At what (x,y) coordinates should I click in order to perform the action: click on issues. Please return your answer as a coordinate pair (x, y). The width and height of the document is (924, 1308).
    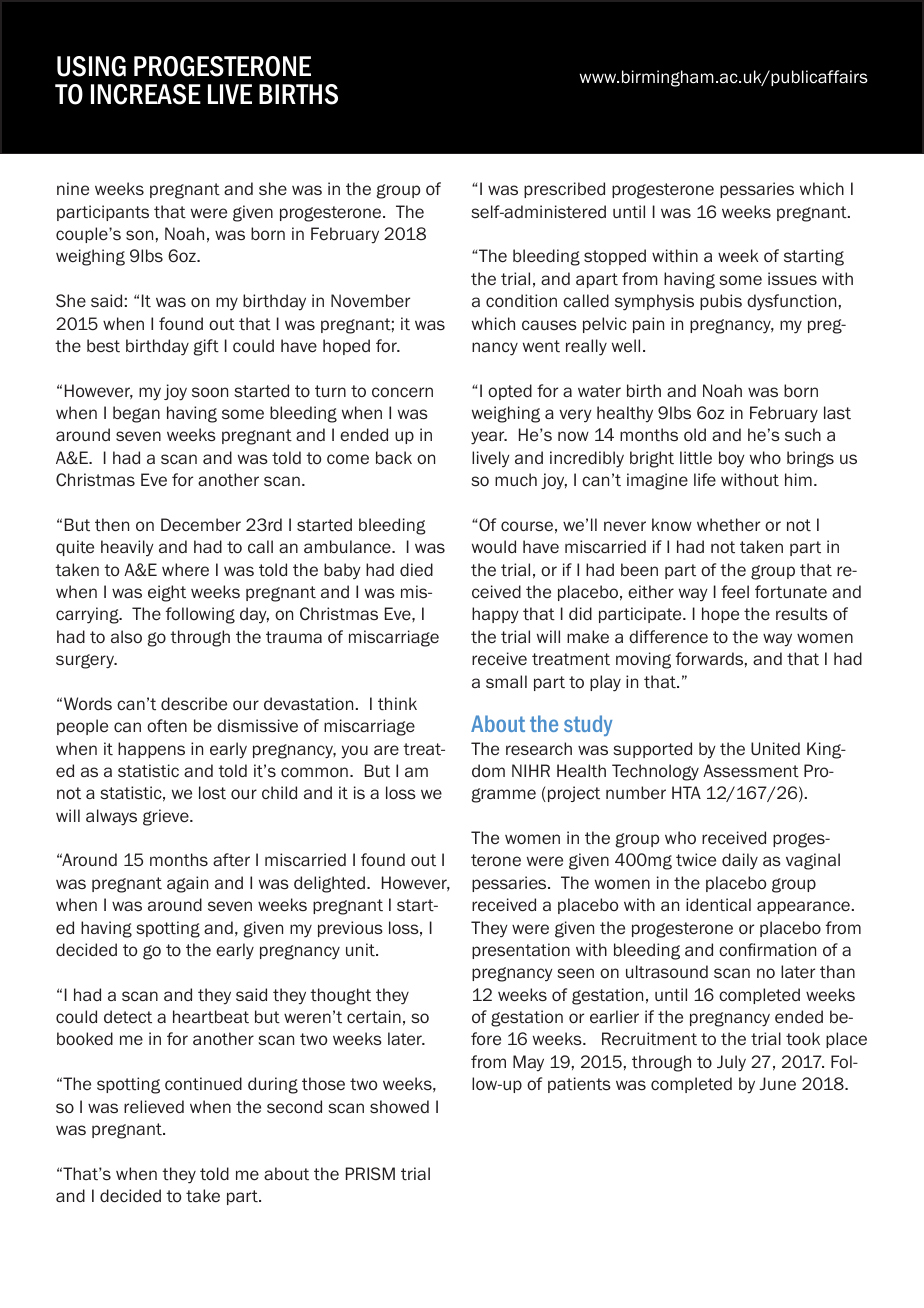
    Looking at the image, I should click on (792, 279).
